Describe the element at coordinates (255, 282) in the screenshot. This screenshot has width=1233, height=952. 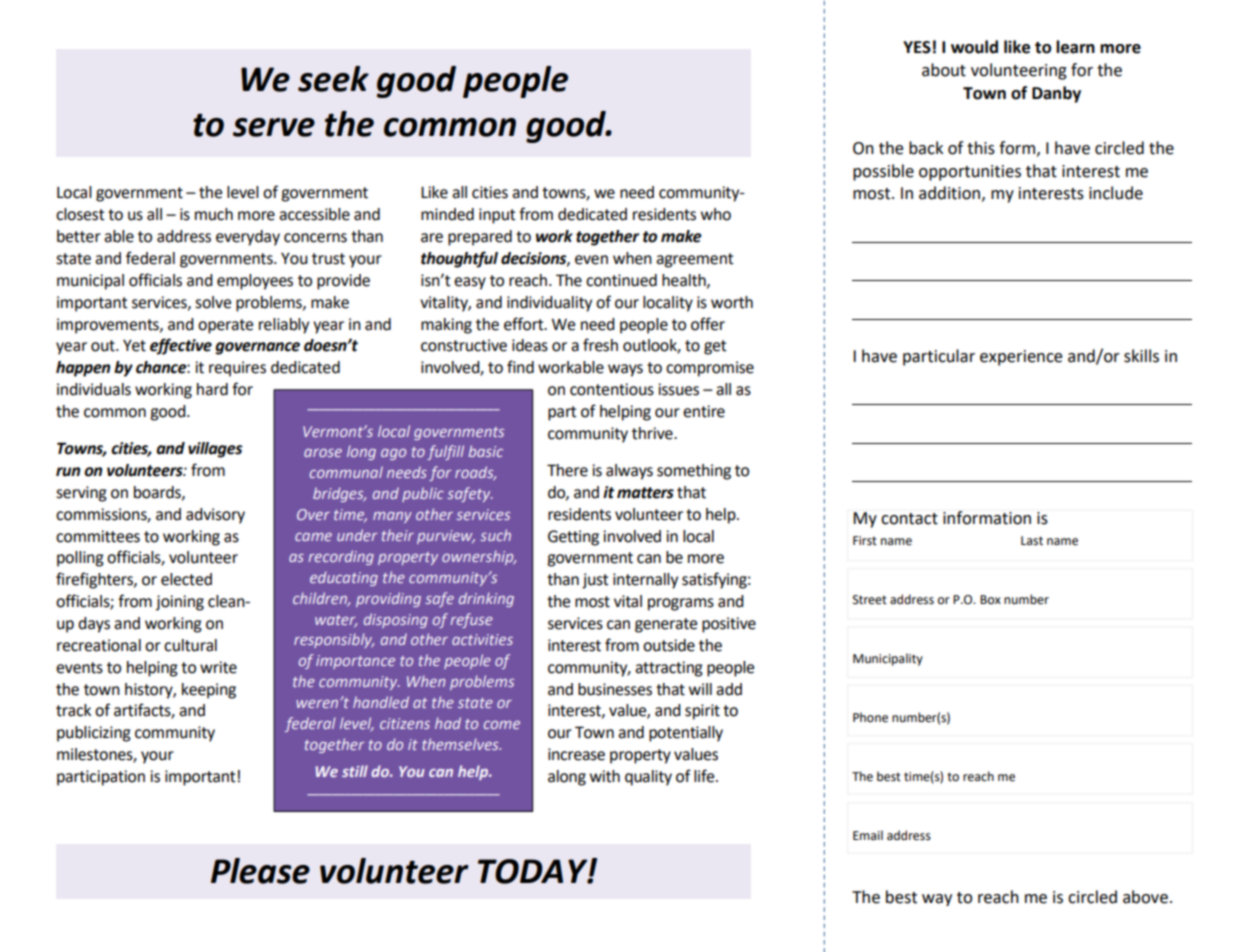
I see `employees` at that location.
